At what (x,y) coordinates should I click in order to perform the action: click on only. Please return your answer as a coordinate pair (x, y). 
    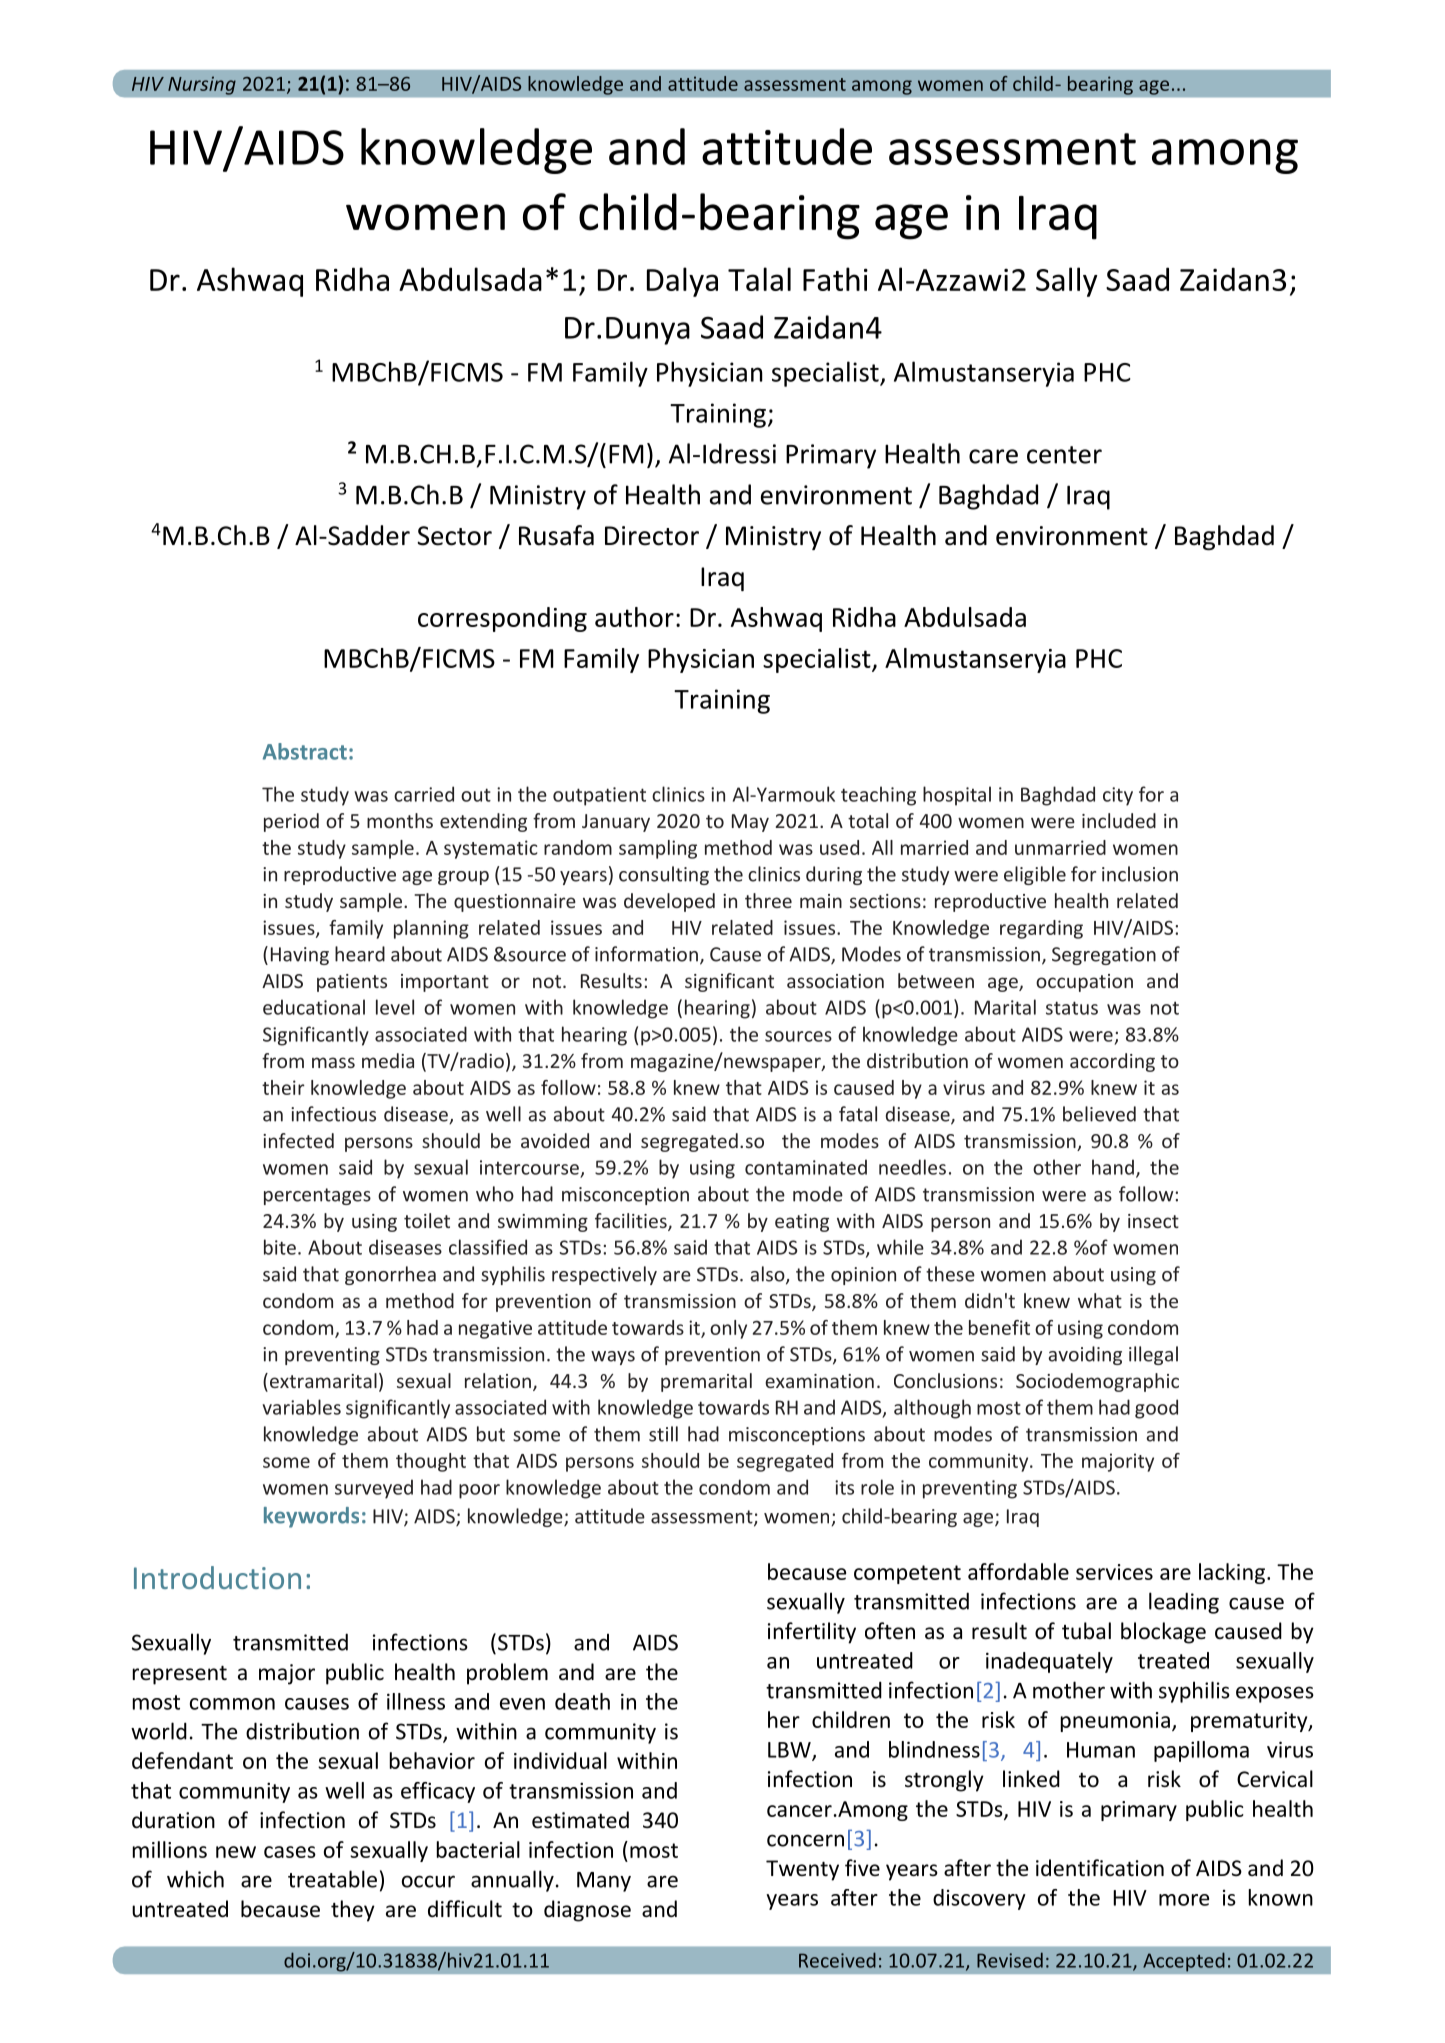
    Looking at the image, I should click on (728, 1329).
